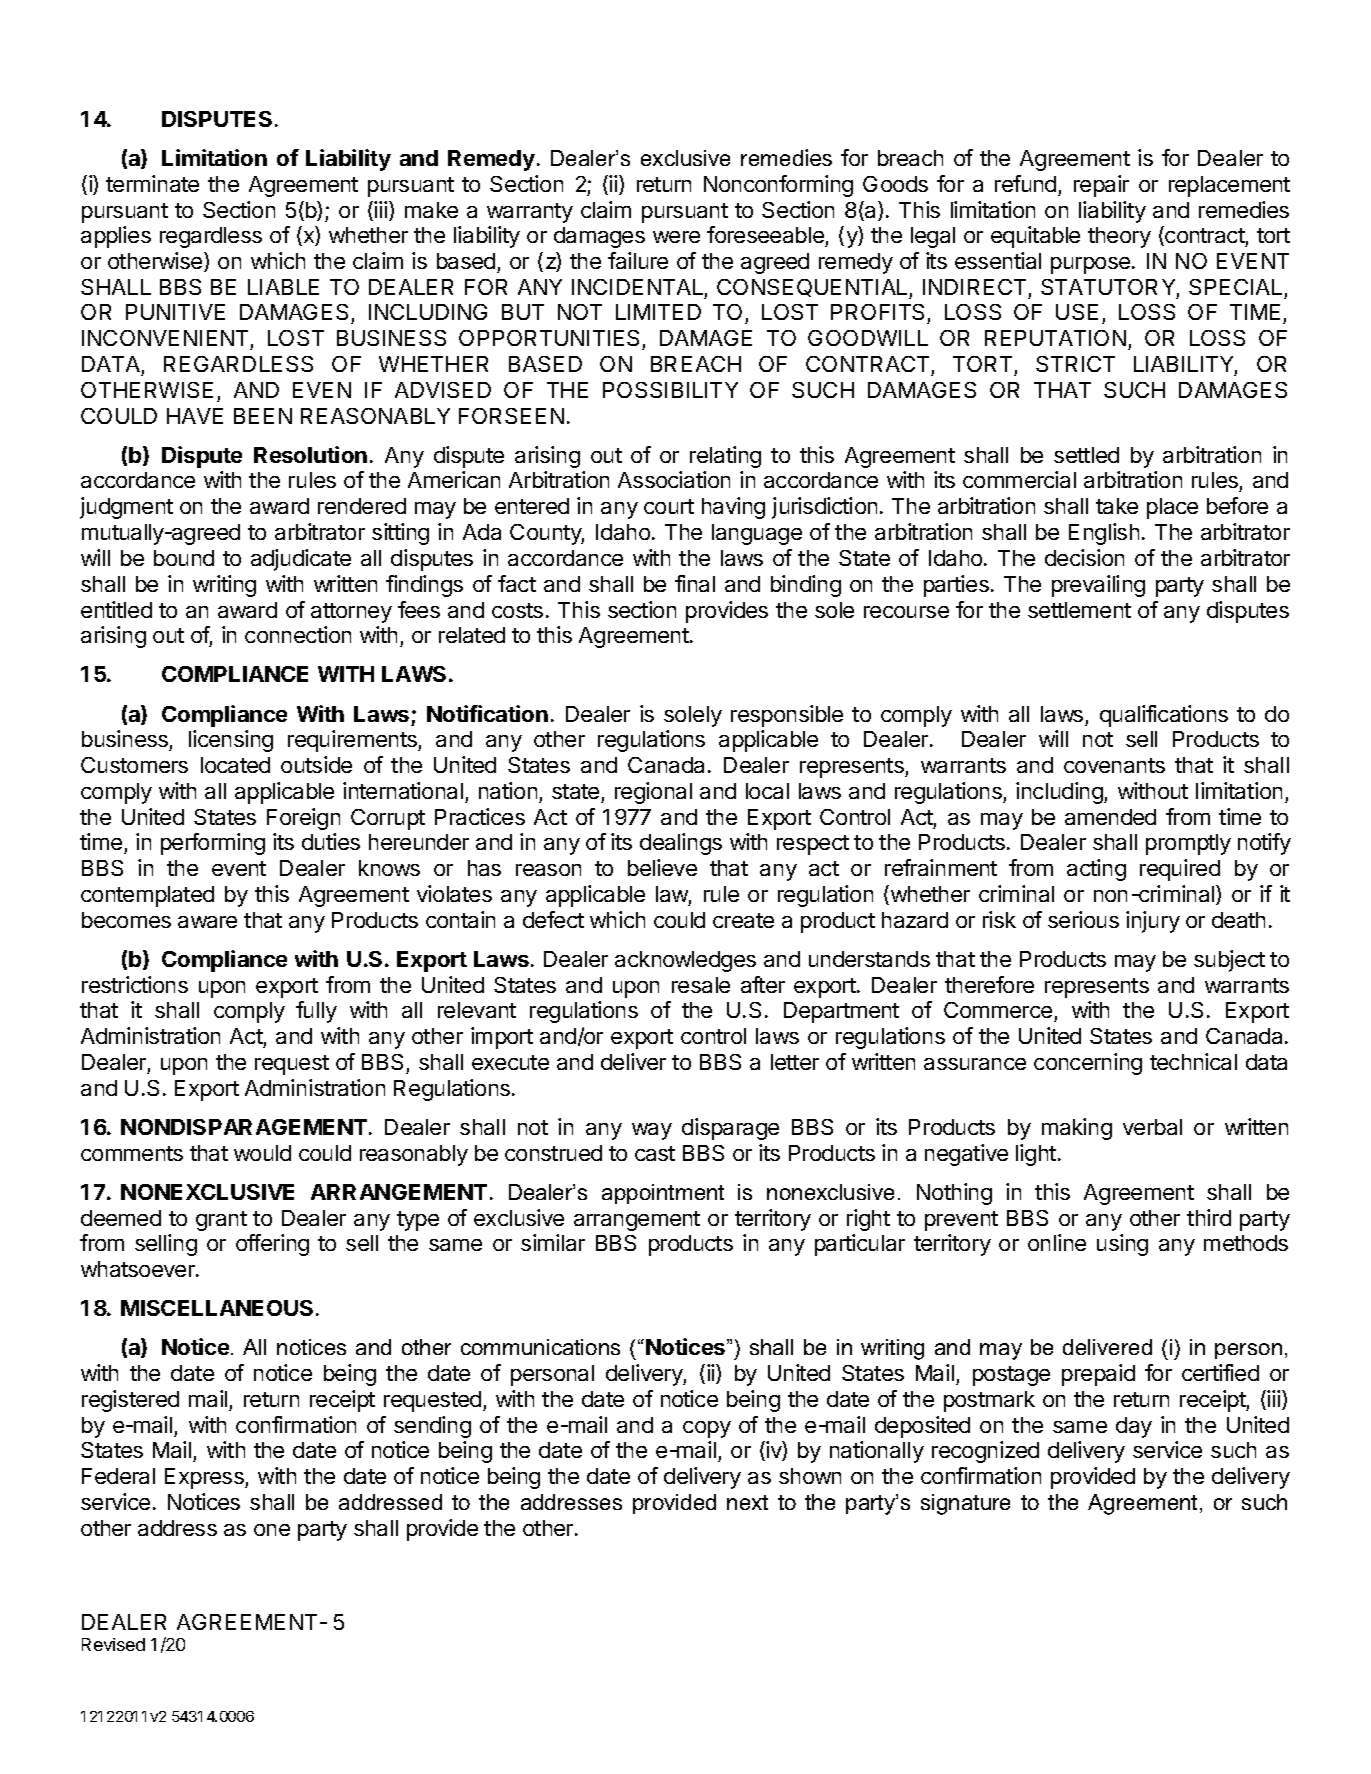 The image size is (1371, 1774). I want to click on theory, so click(1119, 237).
